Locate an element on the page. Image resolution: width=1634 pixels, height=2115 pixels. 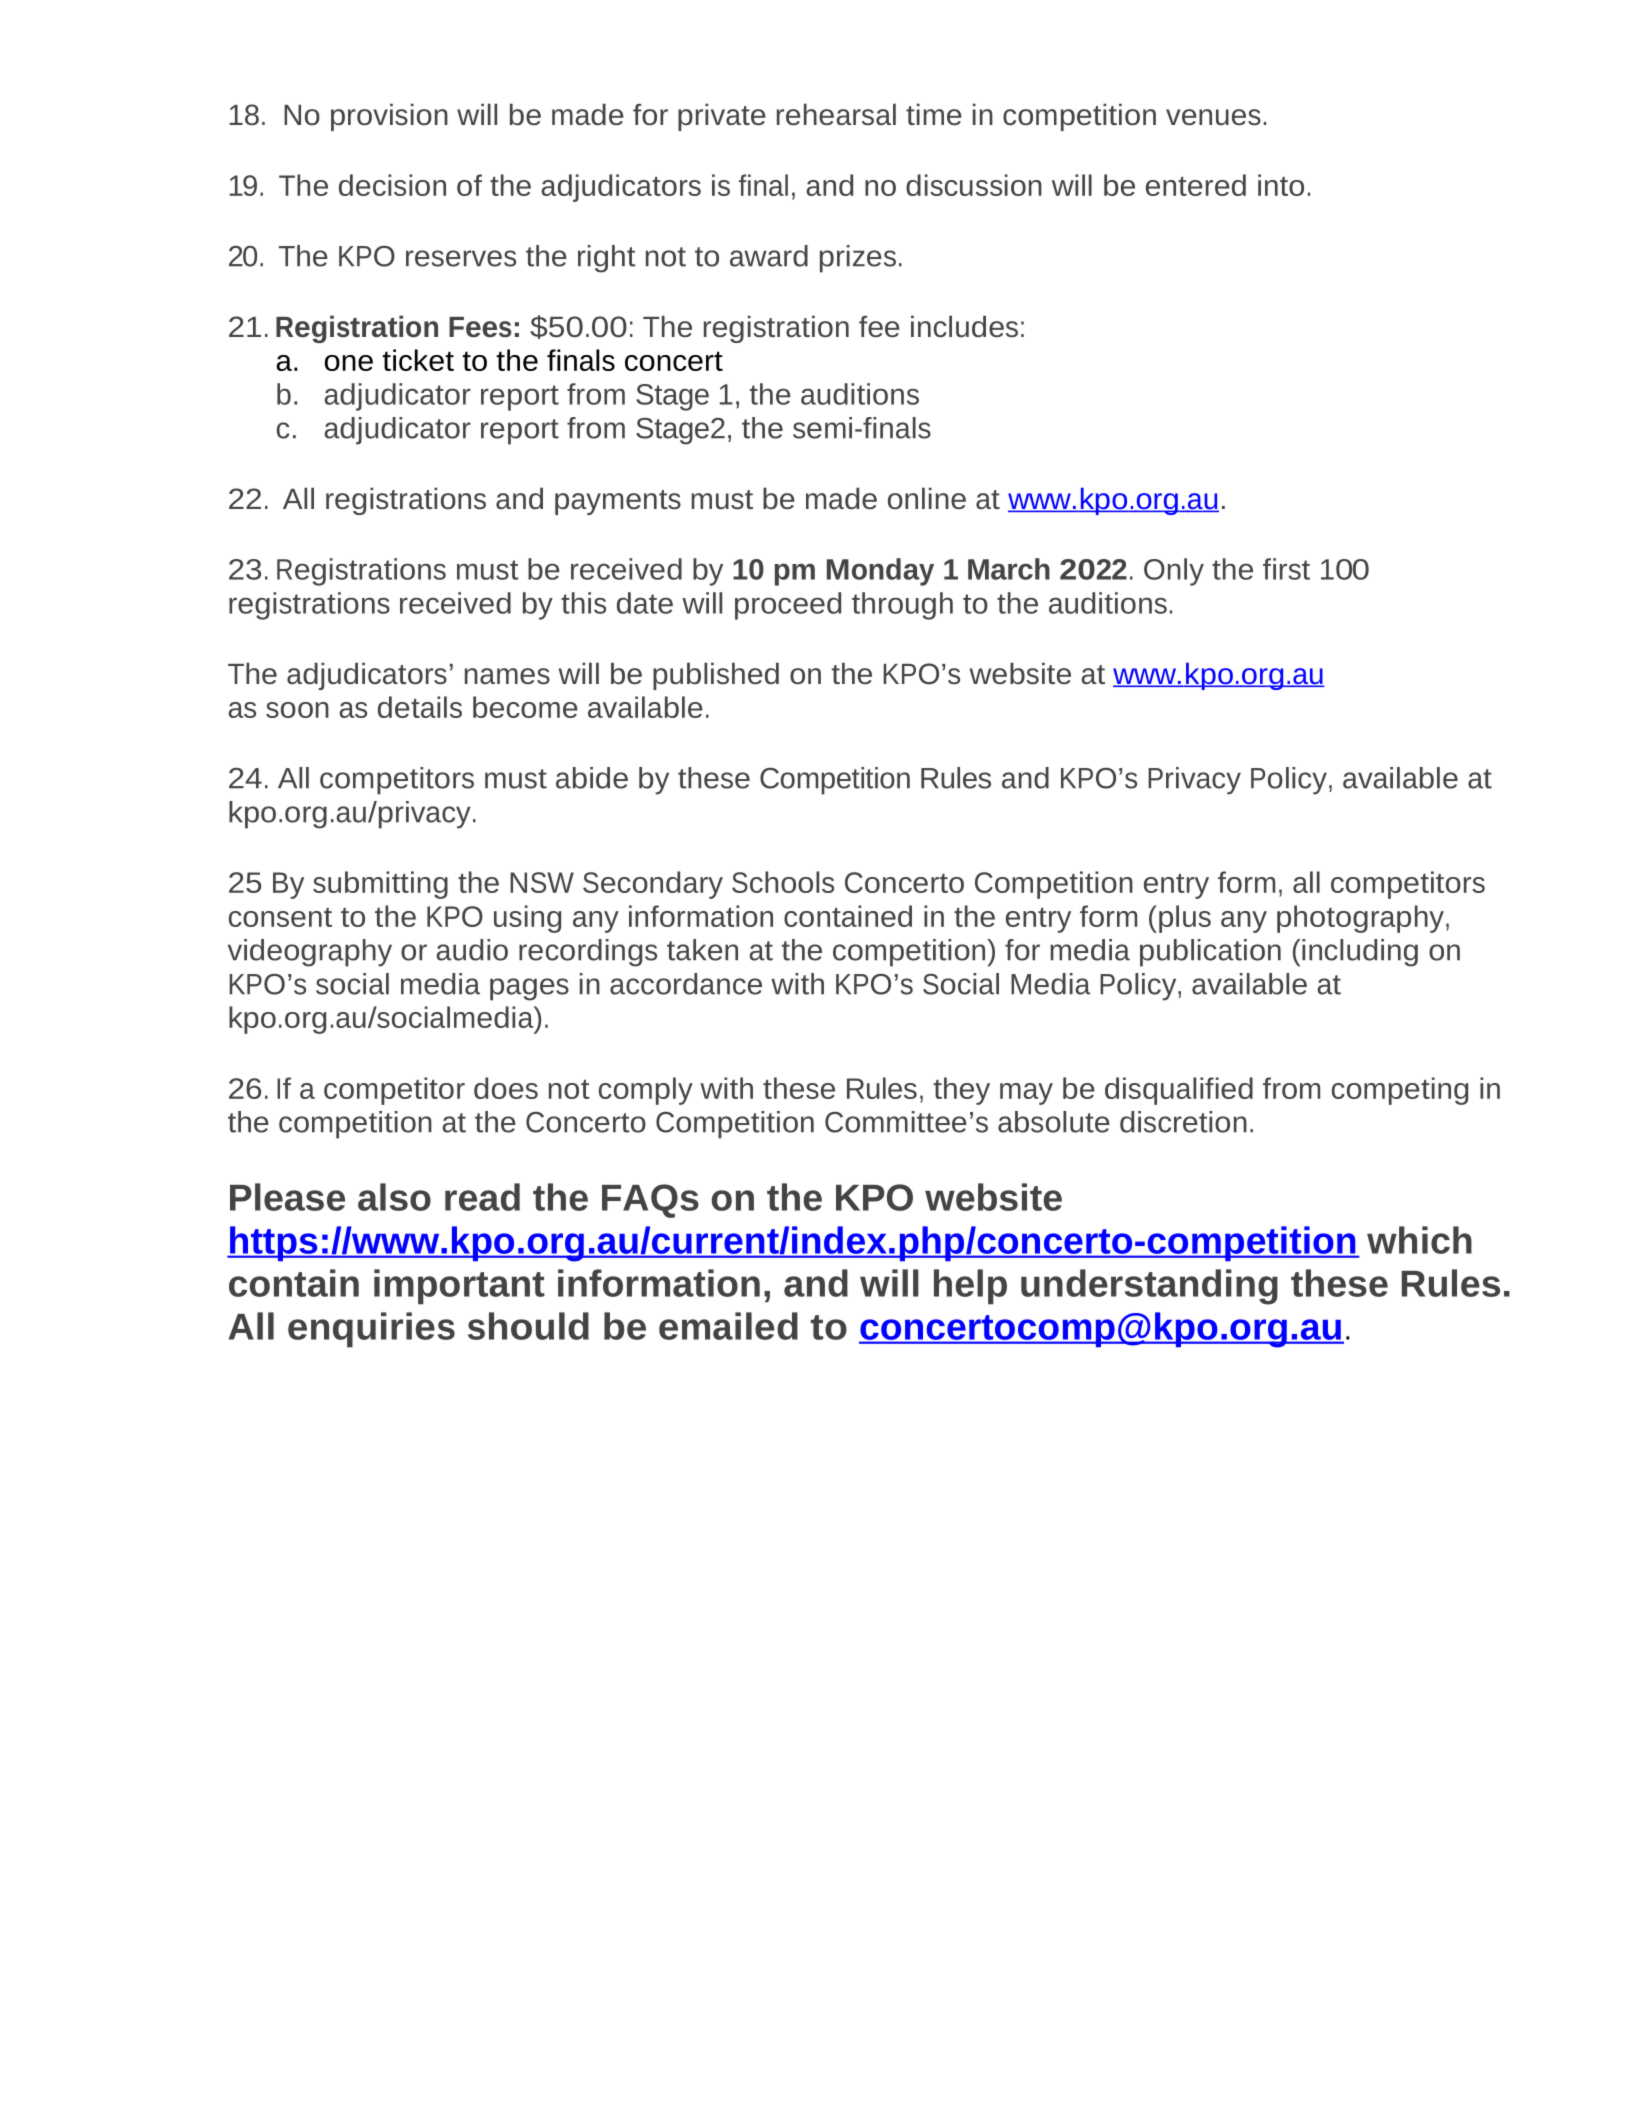
into is located at coordinates (1281, 185).
